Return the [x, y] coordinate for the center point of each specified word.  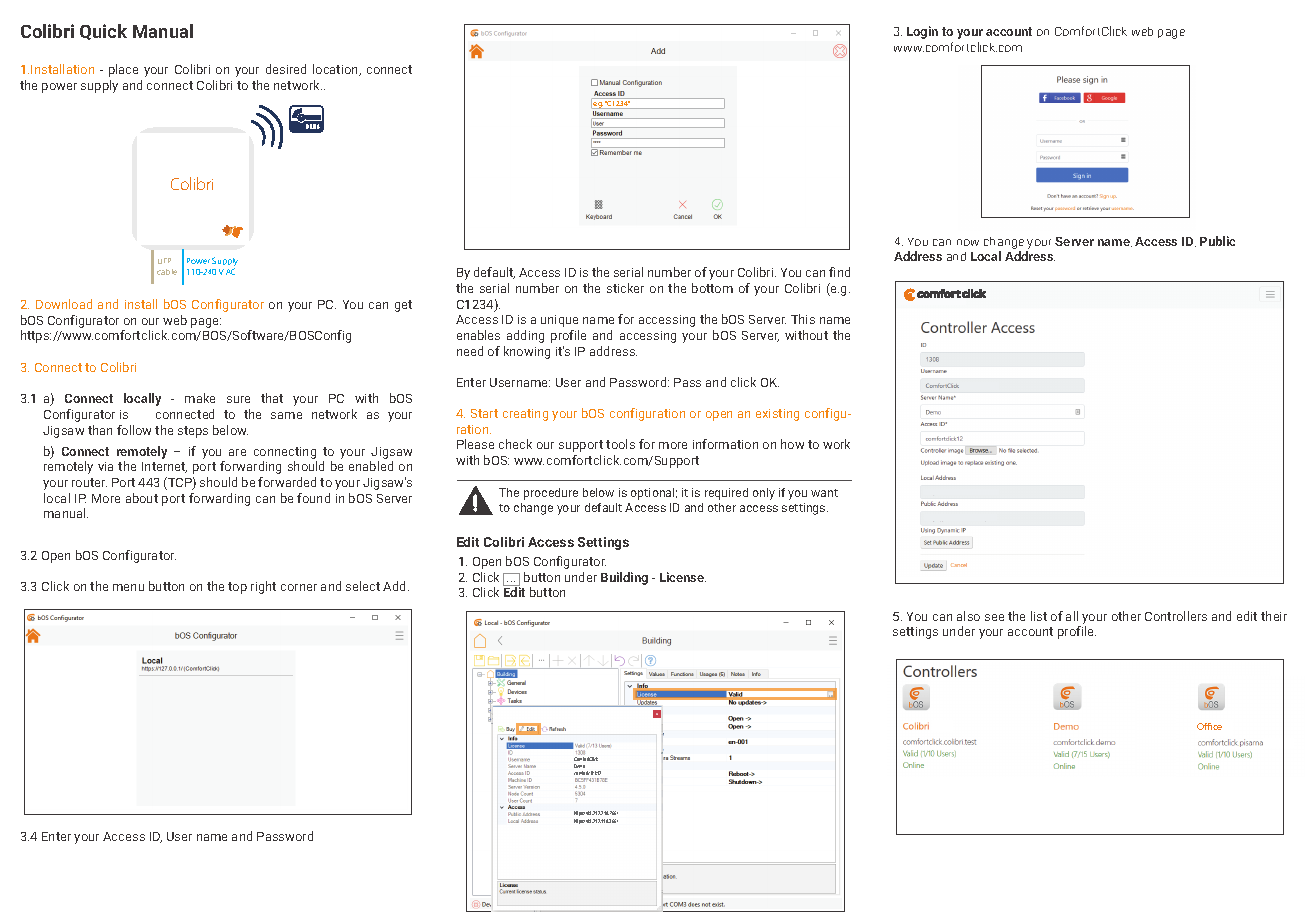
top [237, 588]
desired [286, 69]
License [683, 577]
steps [193, 432]
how [792, 444]
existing [777, 415]
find [839, 272]
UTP [164, 261]
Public [1217, 241]
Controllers [1176, 616]
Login [922, 32]
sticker [625, 288]
